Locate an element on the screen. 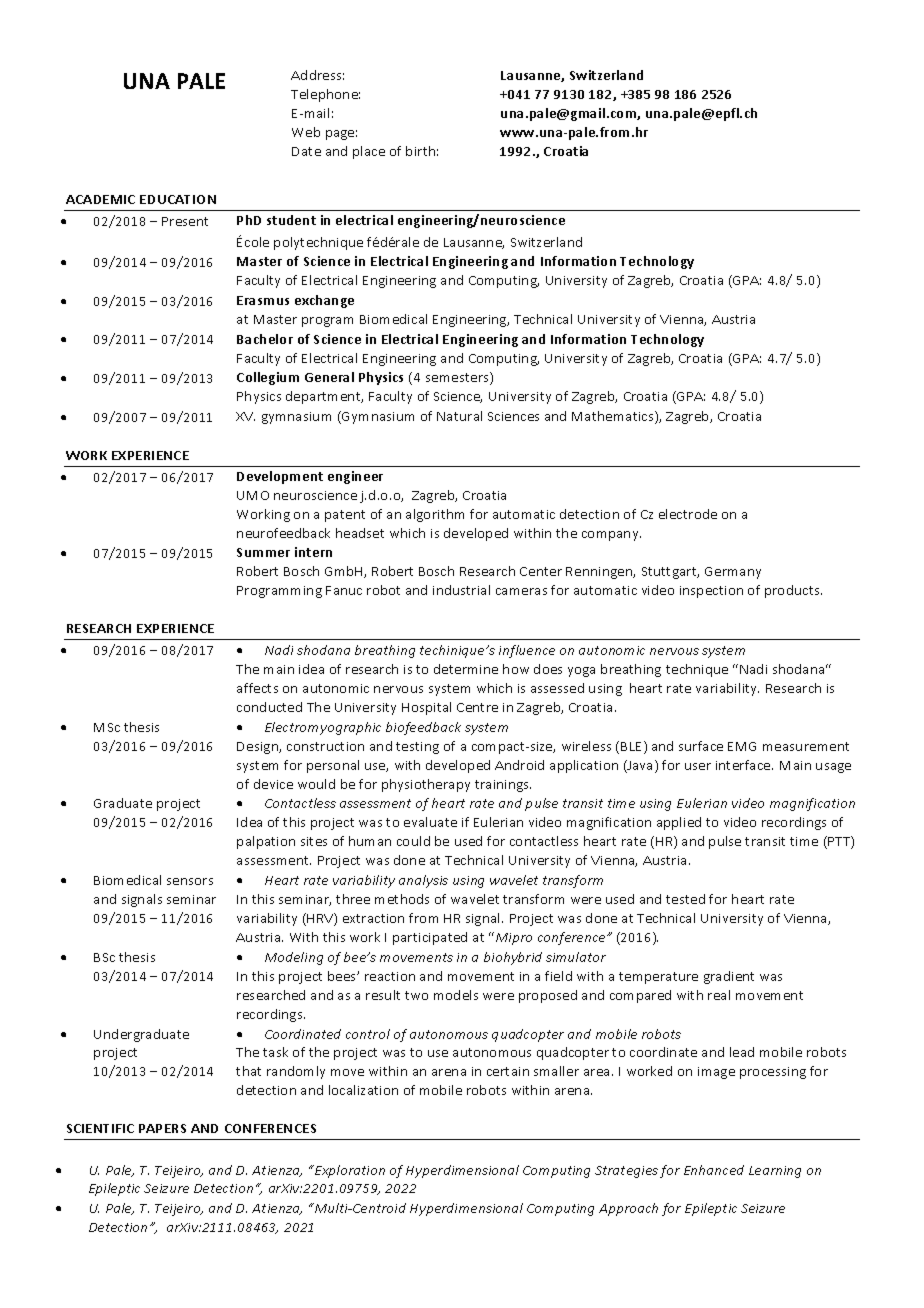 The height and width of the screenshot is (1308, 924). EDUCATION is located at coordinates (178, 199).
